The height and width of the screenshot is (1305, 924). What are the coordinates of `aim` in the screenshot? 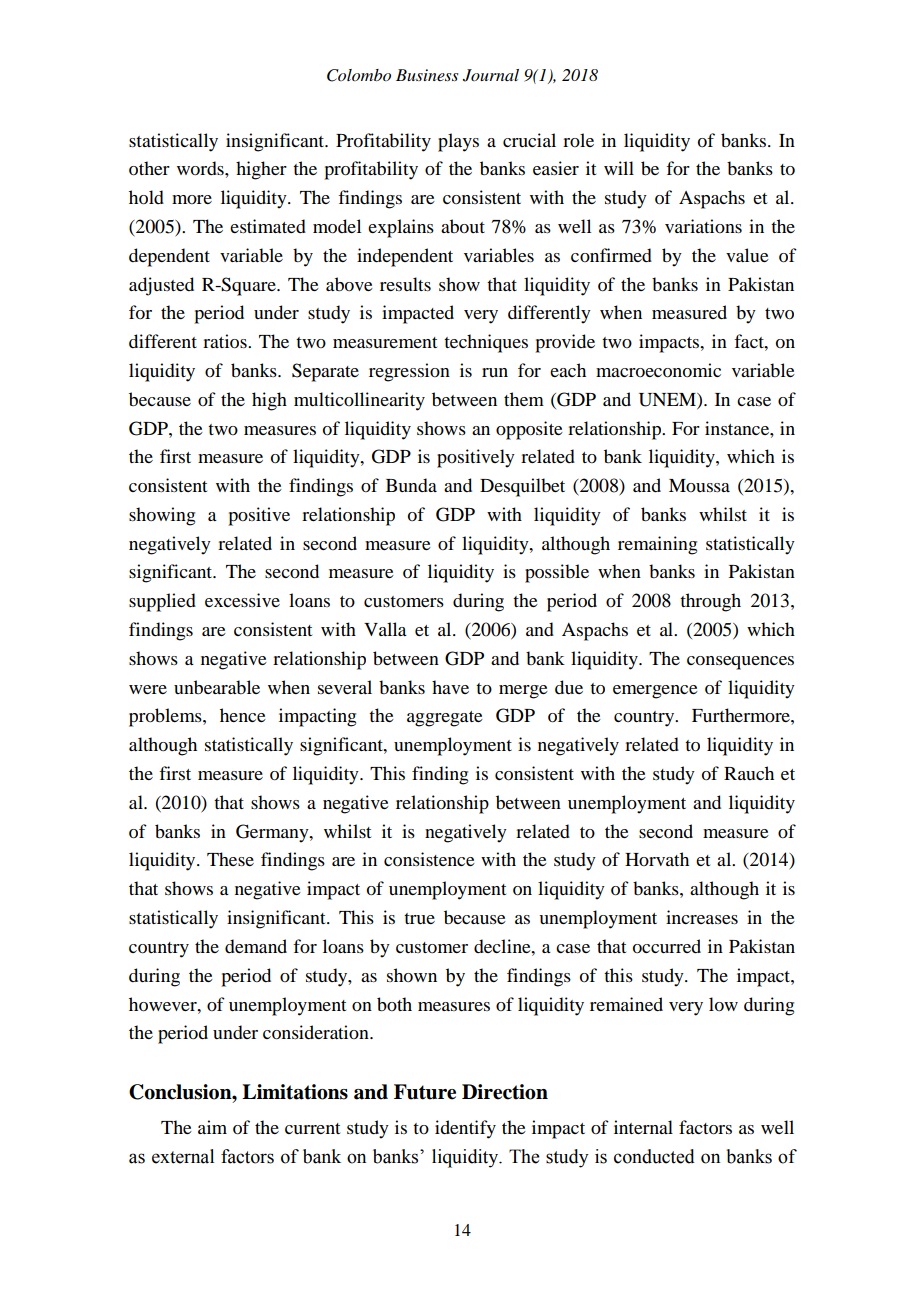 It's located at (212, 1127).
